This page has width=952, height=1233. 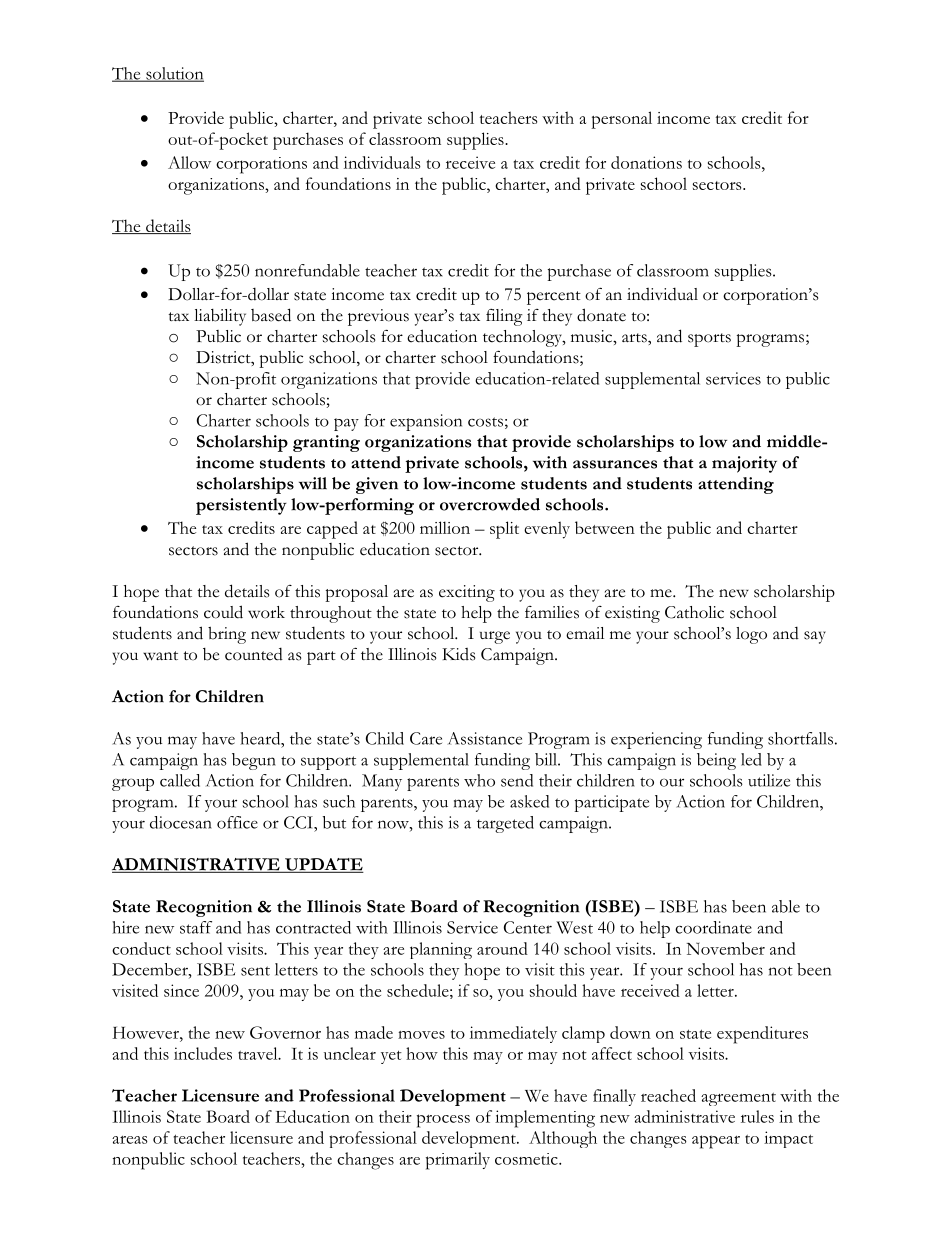 What do you see at coordinates (241, 506) in the page?
I see `persistently` at bounding box center [241, 506].
